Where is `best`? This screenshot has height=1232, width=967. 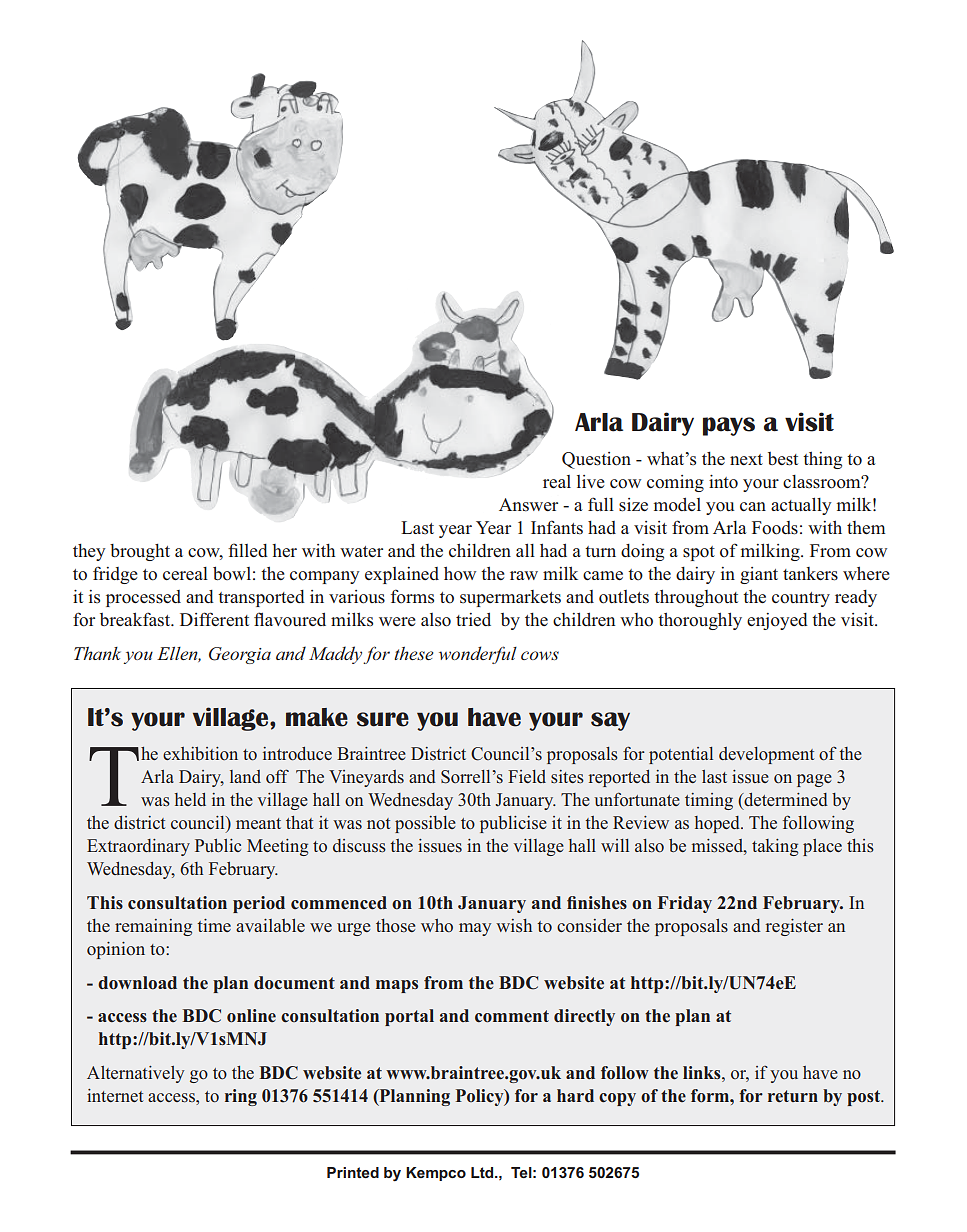
best is located at coordinates (783, 459).
